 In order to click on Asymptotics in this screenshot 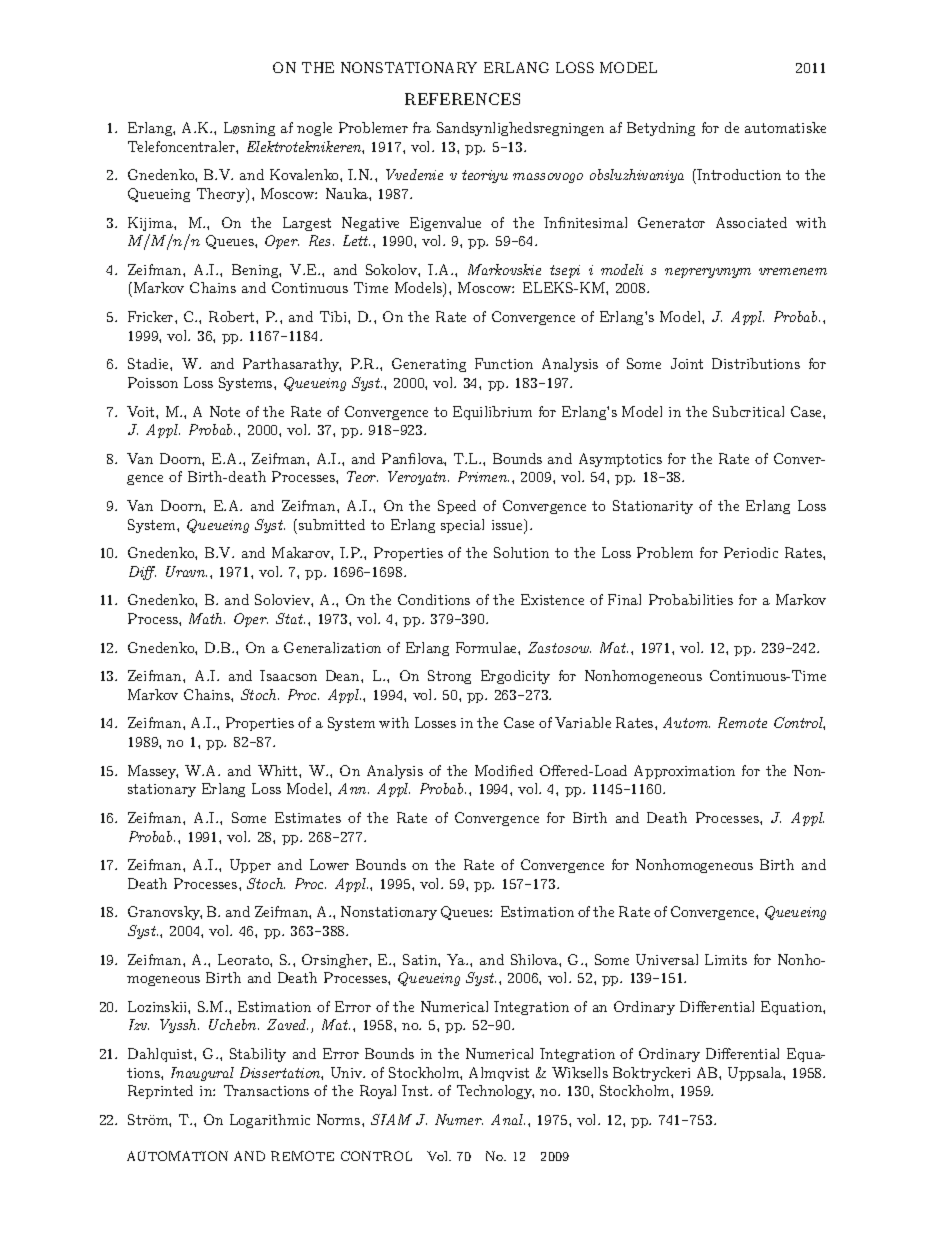, I will do `click(620, 460)`.
